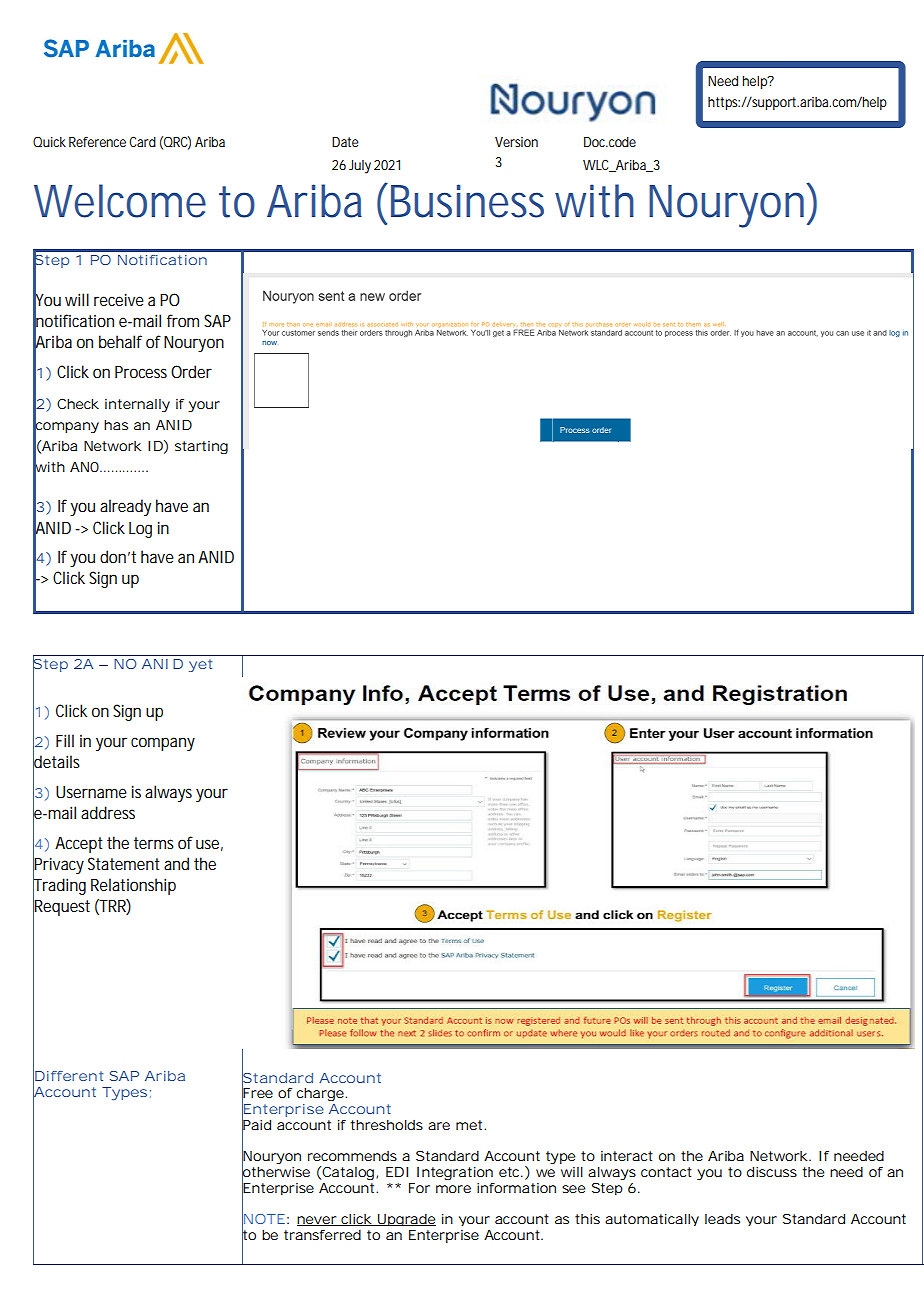 This page has height=1308, width=924. I want to click on Business, so click(467, 201).
